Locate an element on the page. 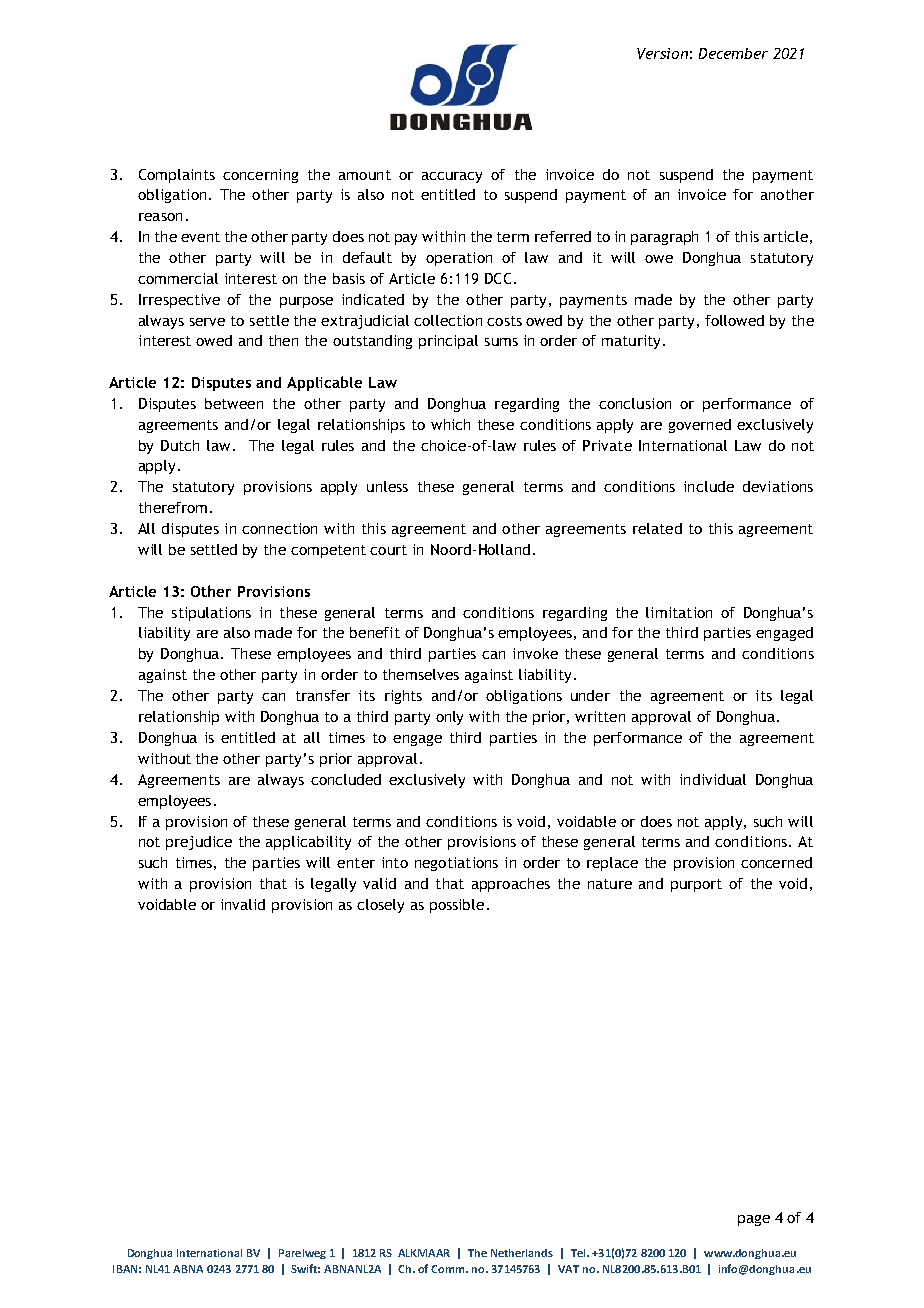 The width and height of the image is (924, 1308). themselves is located at coordinates (421, 674).
